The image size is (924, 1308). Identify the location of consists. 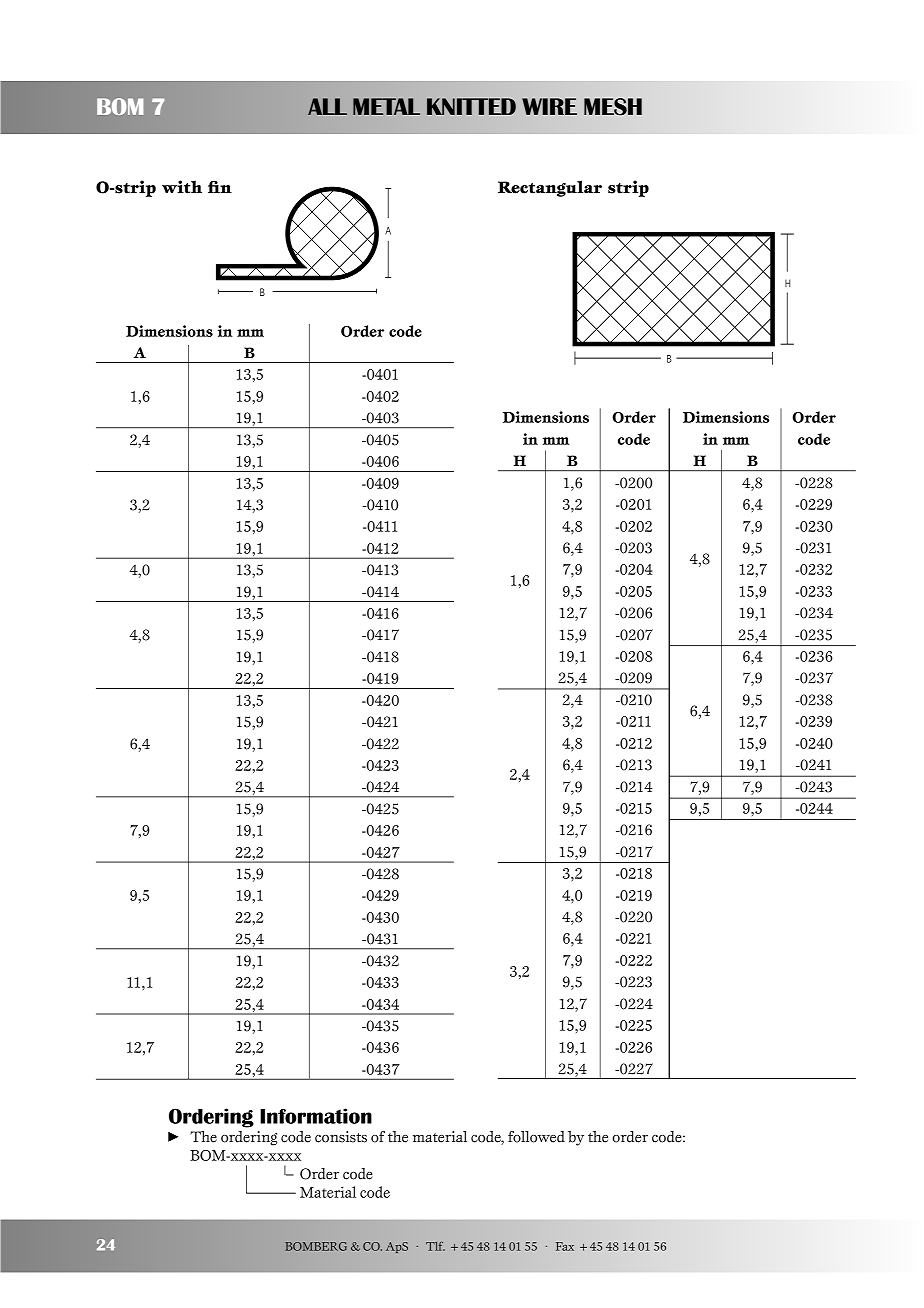
(341, 1137).
